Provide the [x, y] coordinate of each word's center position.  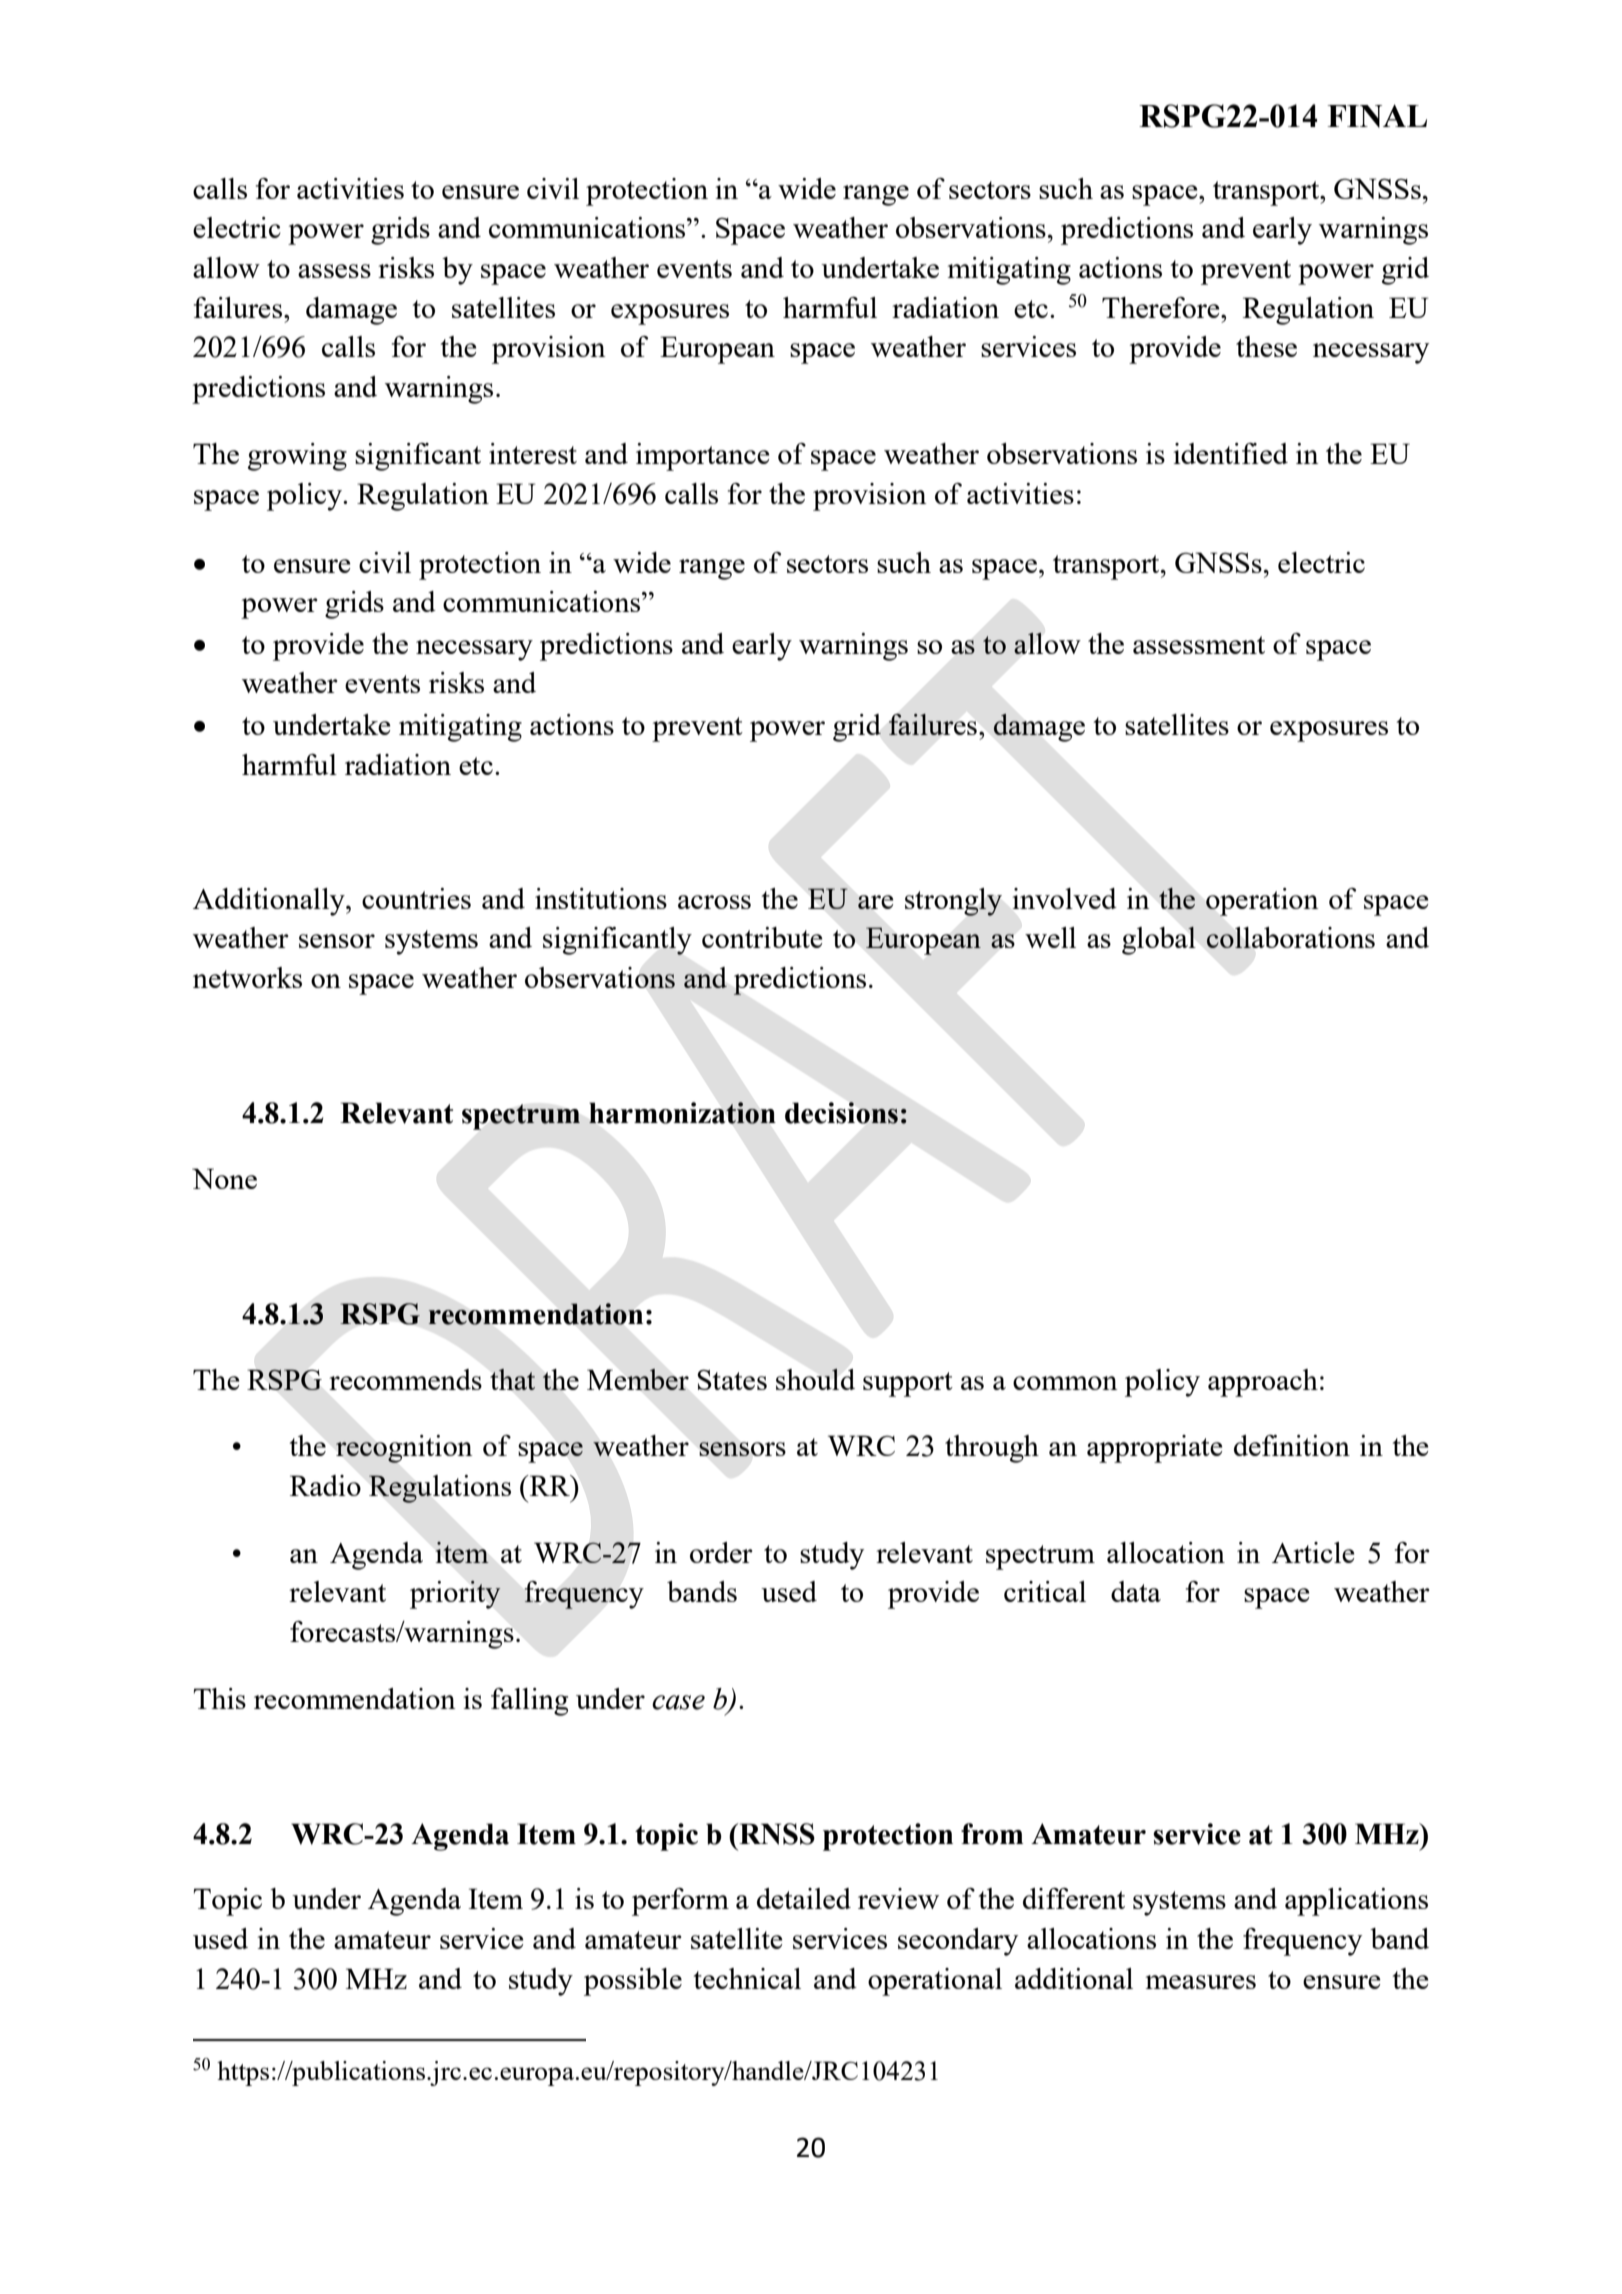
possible [633, 1982]
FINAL [1377, 116]
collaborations [1290, 937]
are [876, 902]
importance [703, 457]
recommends [405, 1379]
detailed [804, 1898]
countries [416, 898]
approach [1263, 1383]
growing [297, 457]
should [815, 1379]
